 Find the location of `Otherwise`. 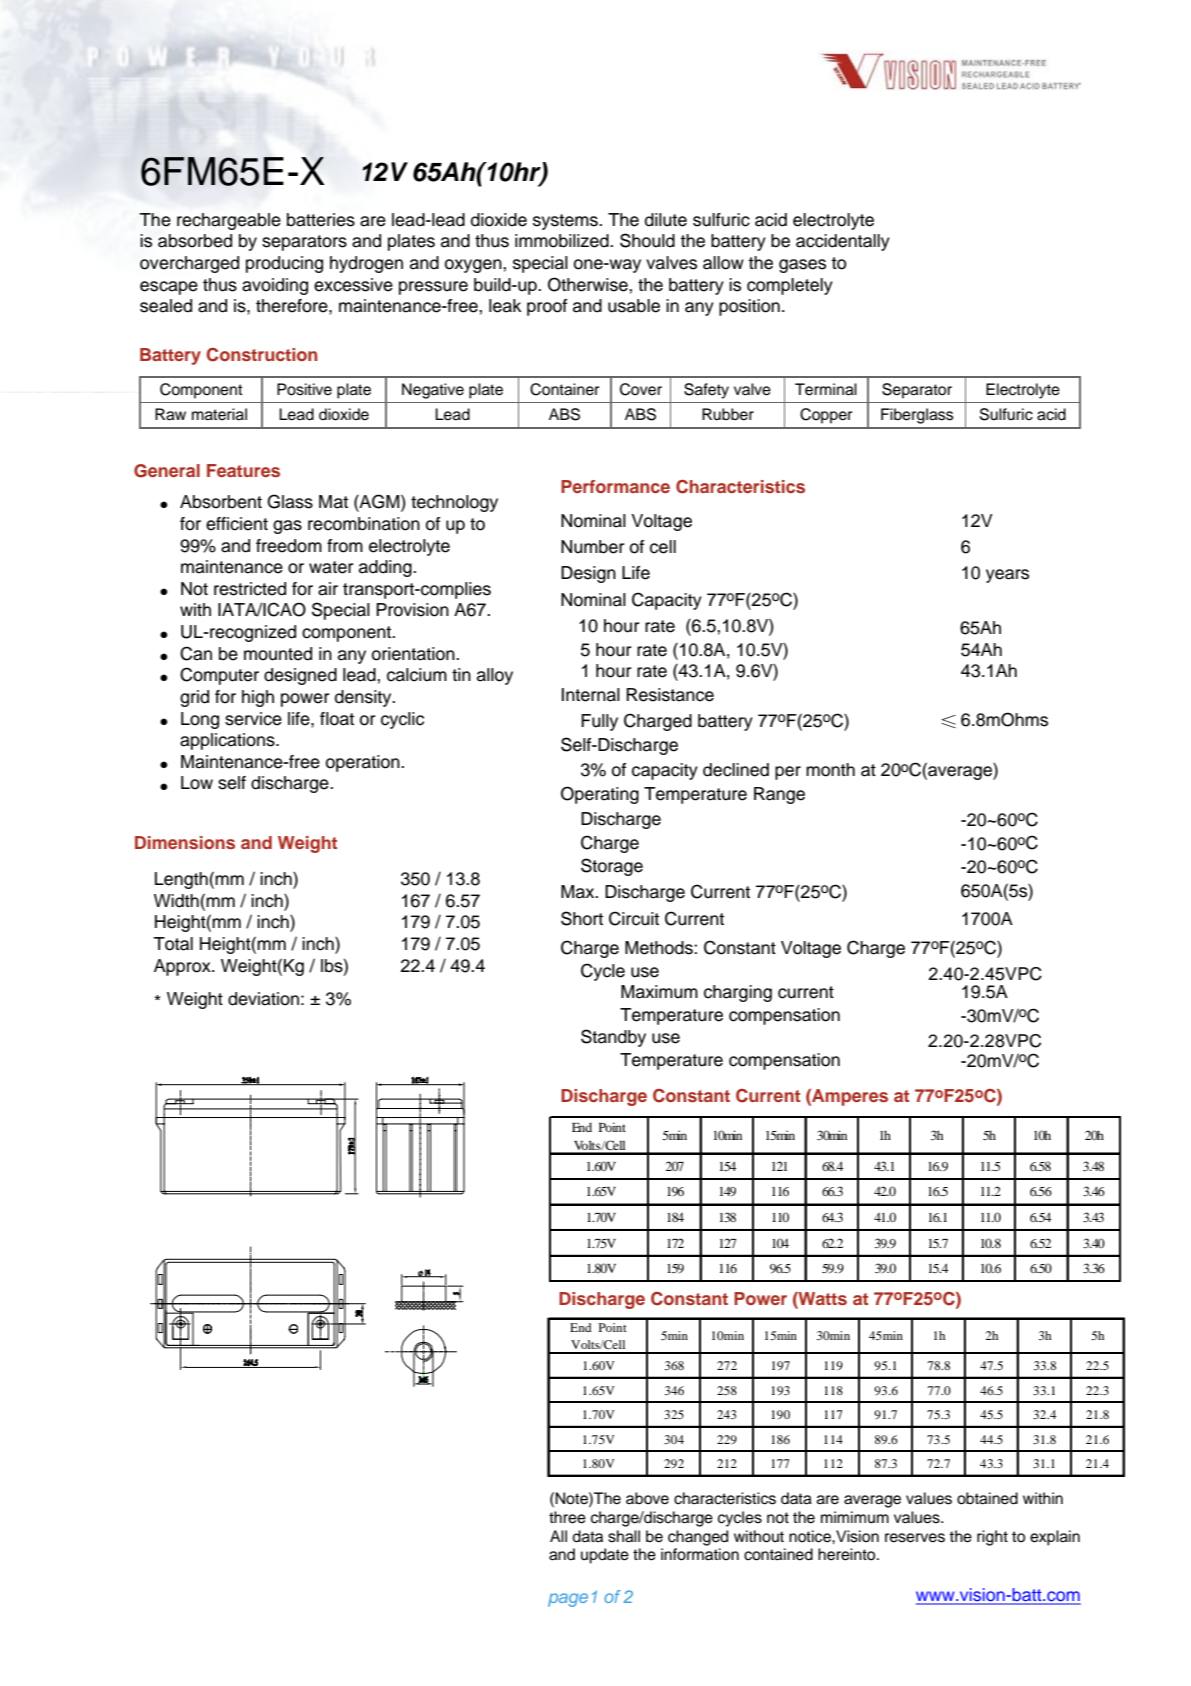

Otherwise is located at coordinates (589, 284).
